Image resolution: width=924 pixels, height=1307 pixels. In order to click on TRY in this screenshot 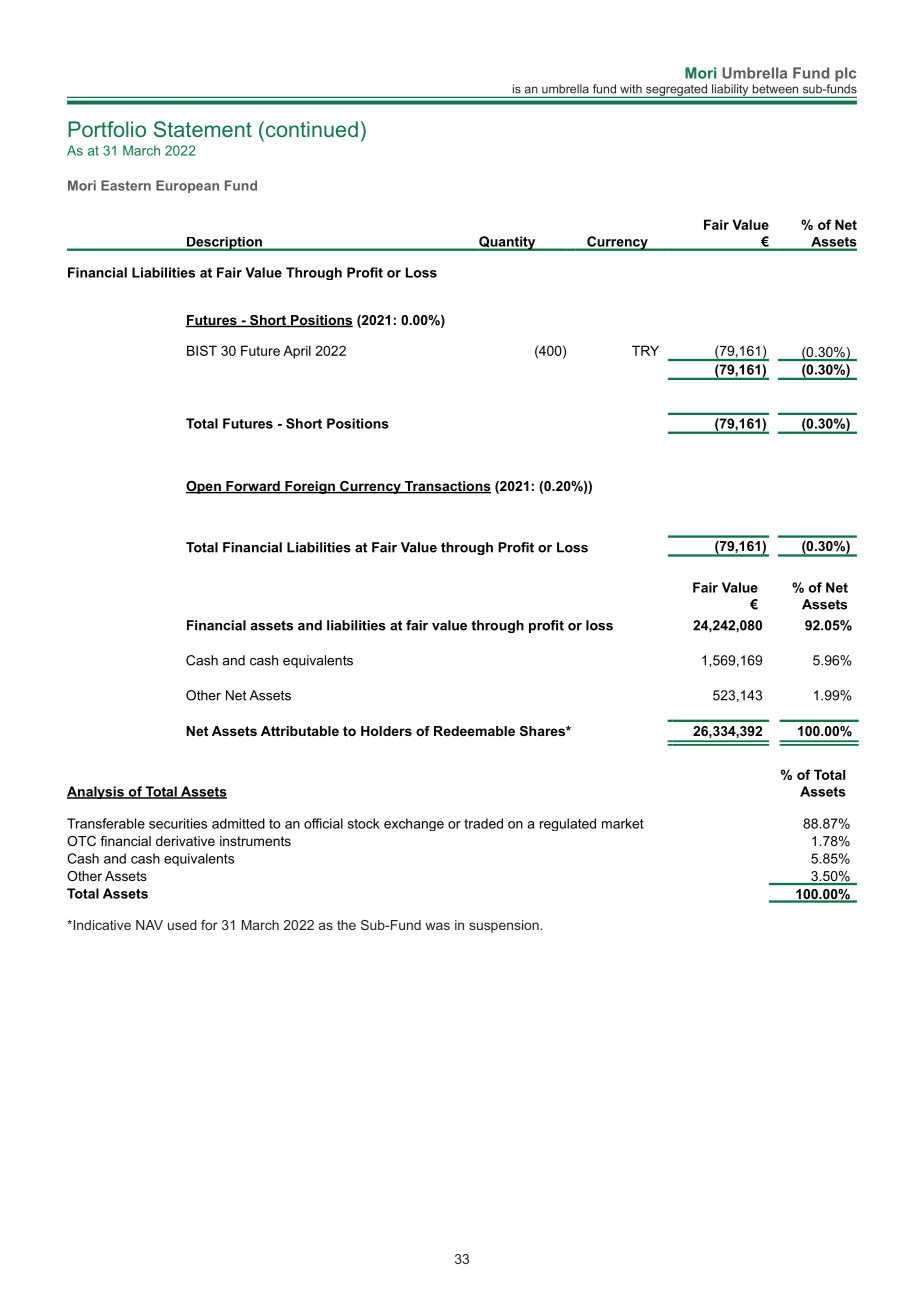, I will do `click(645, 350)`.
